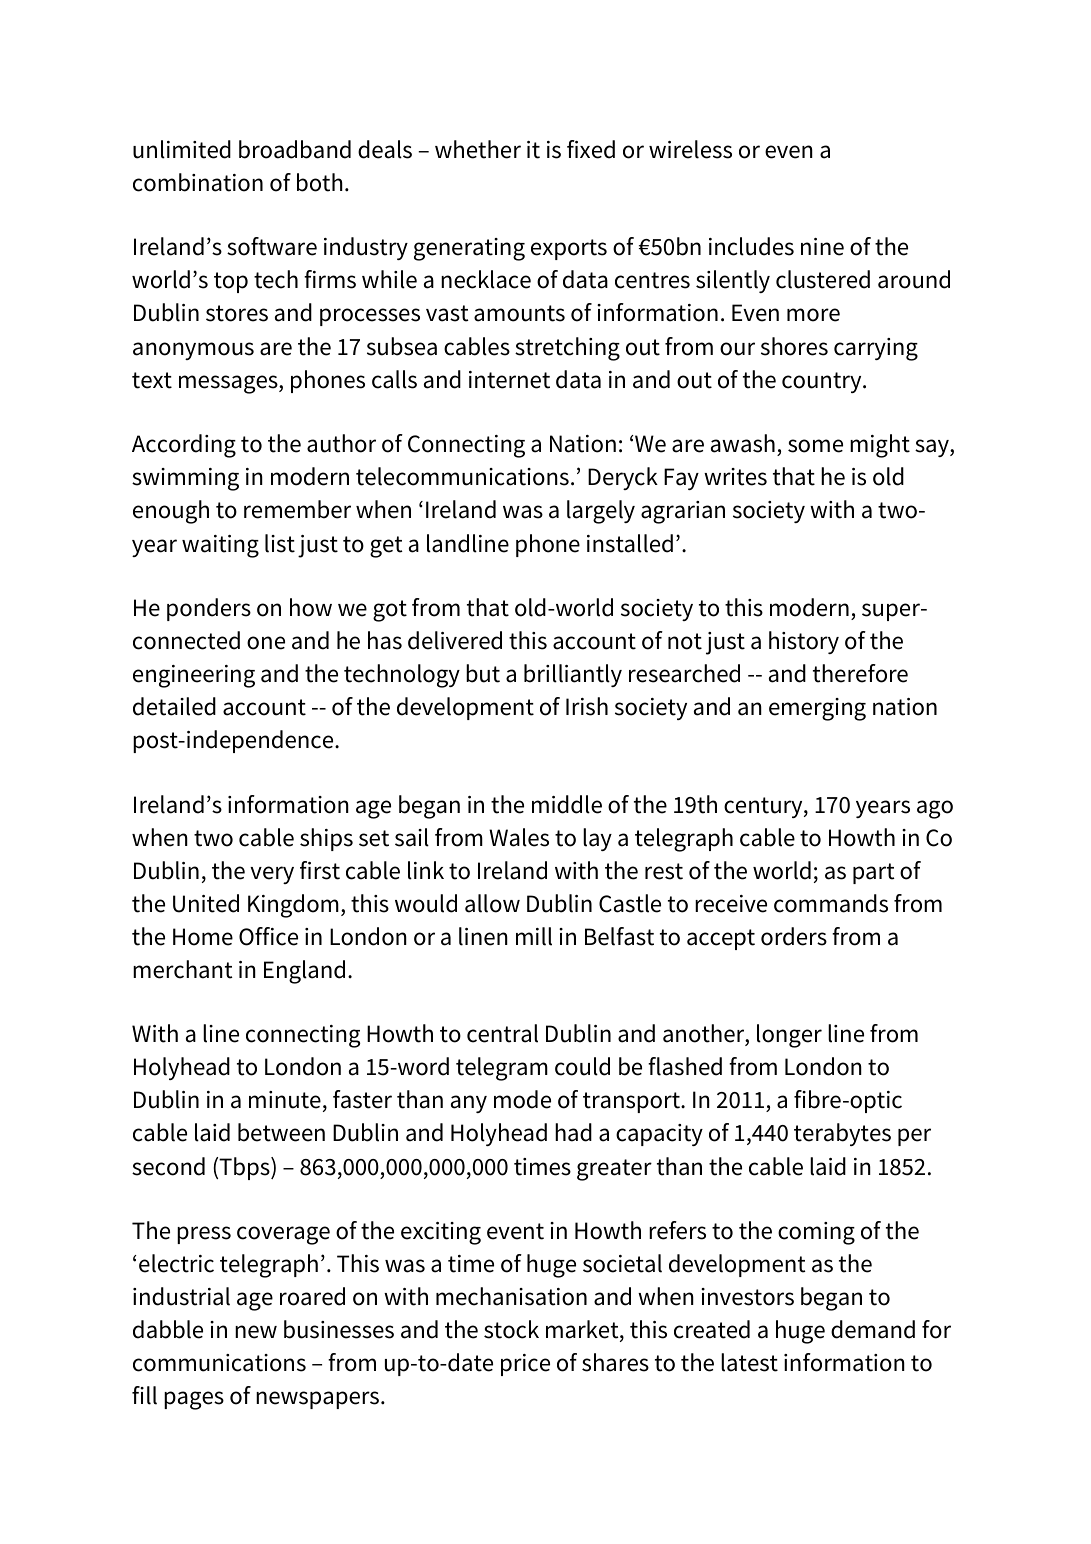  Describe the element at coordinates (794, 936) in the document. I see `orders` at that location.
